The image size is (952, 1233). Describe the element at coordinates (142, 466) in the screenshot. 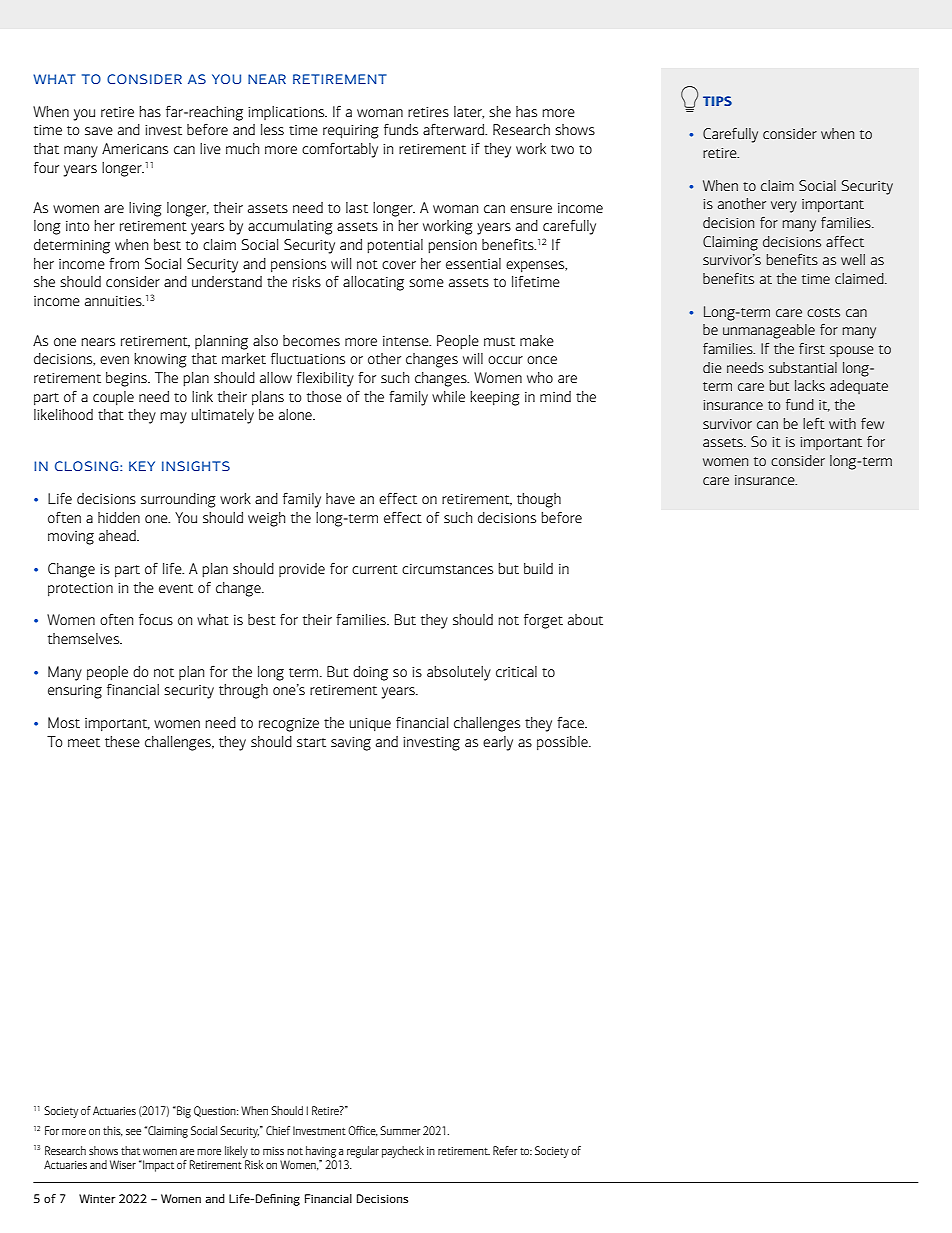

I see `KEY` at that location.
